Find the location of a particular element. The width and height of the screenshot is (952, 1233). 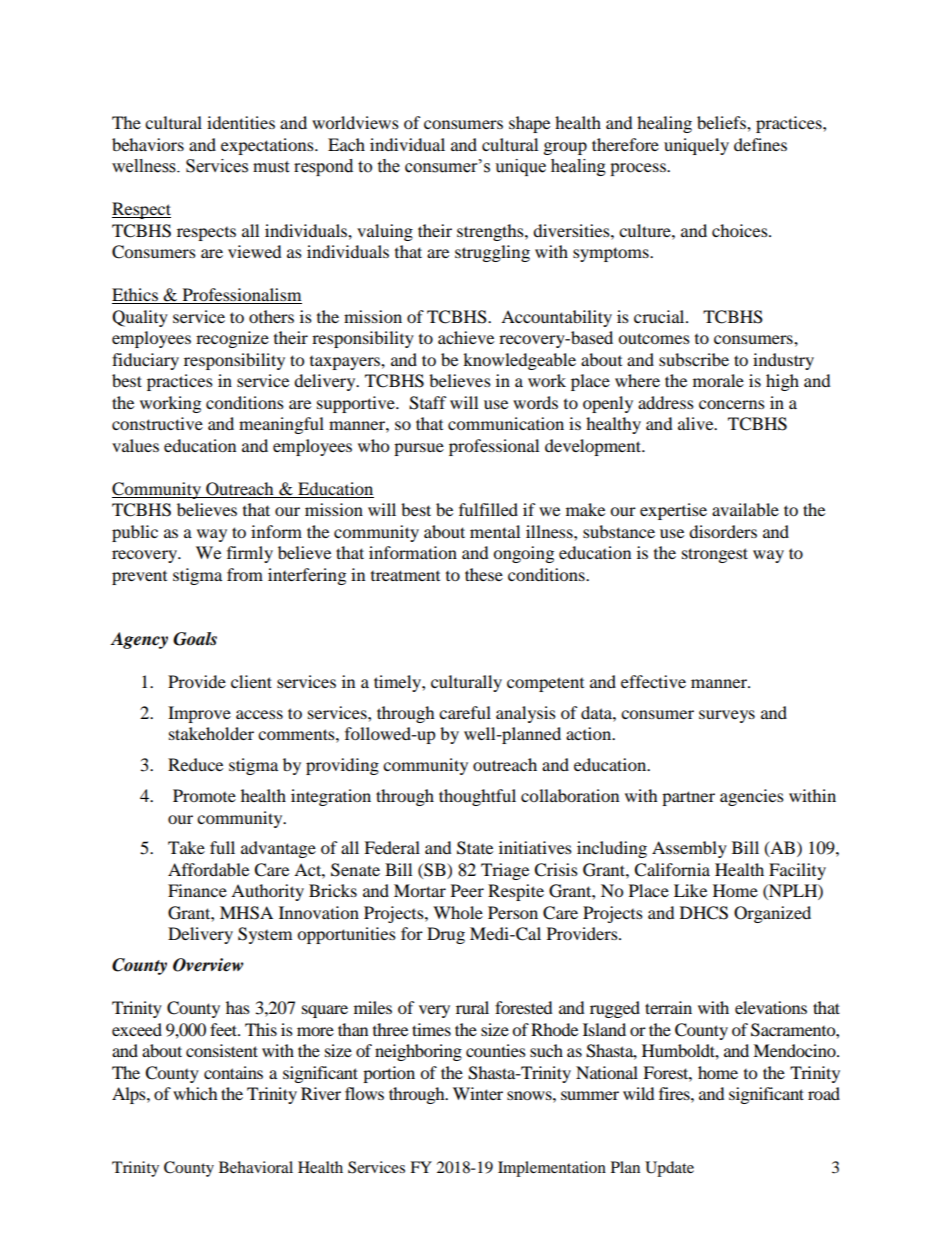

Peer is located at coordinates (467, 890).
